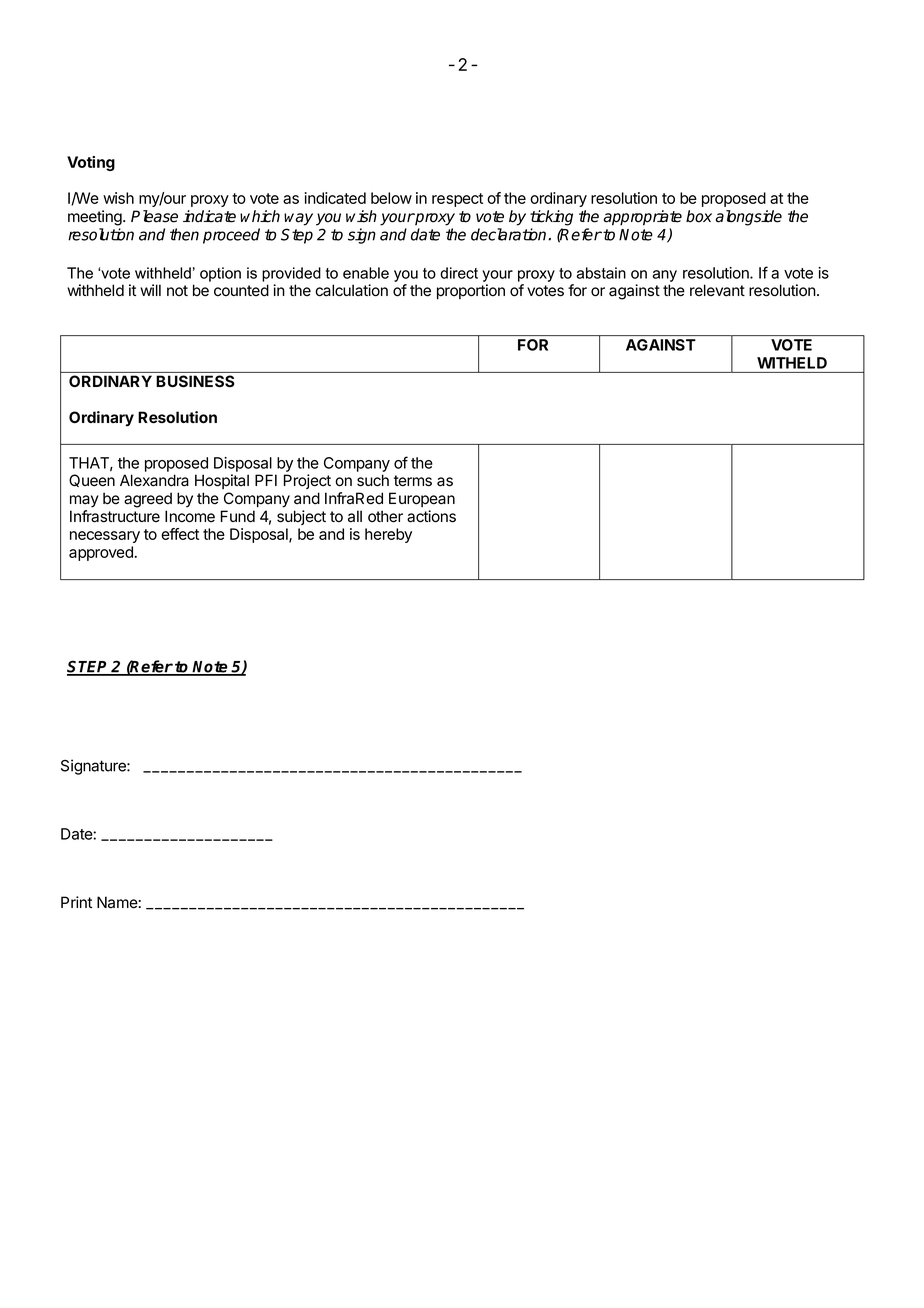 The height and width of the screenshot is (1308, 924). Describe the element at coordinates (391, 198) in the screenshot. I see `below` at that location.
